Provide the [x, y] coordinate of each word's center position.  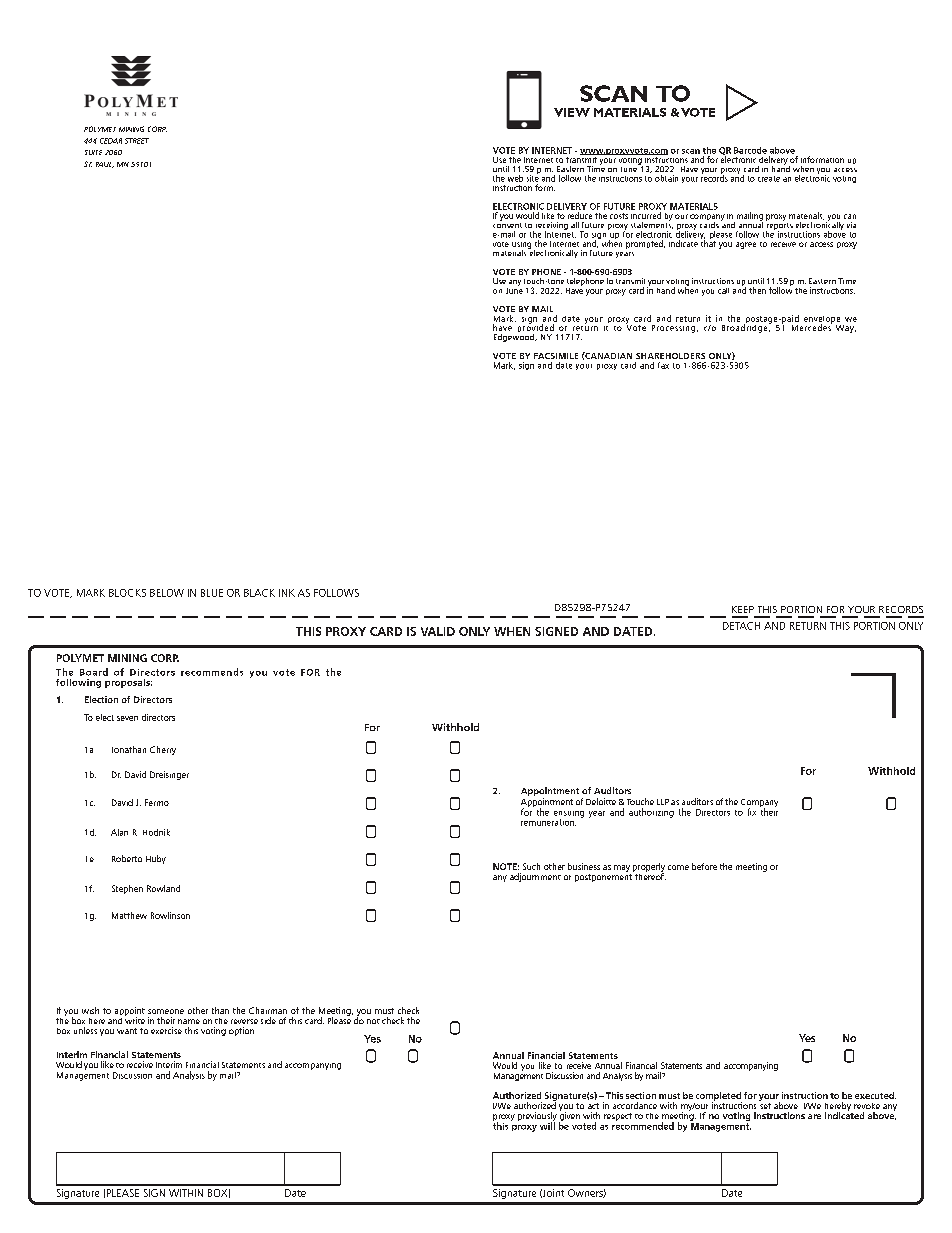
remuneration [548, 822]
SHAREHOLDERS [670, 356]
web [515, 178]
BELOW [167, 593]
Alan [119, 832]
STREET [137, 141]
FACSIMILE [556, 356]
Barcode [750, 150]
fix [752, 812]
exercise [166, 1030]
